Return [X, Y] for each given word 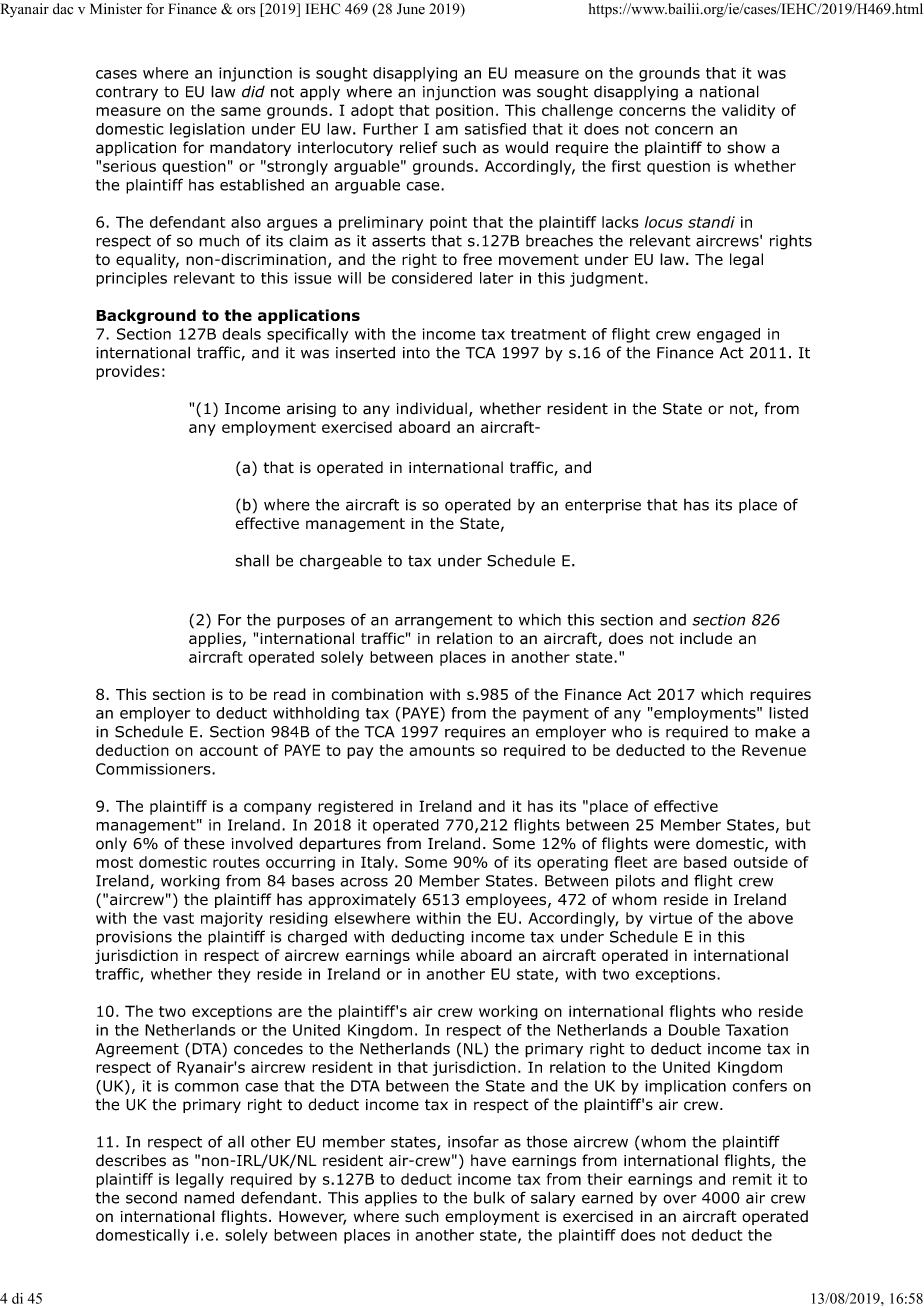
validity [748, 111]
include [706, 638]
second [151, 1198]
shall [252, 560]
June [411, 9]
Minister [116, 9]
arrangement [444, 621]
